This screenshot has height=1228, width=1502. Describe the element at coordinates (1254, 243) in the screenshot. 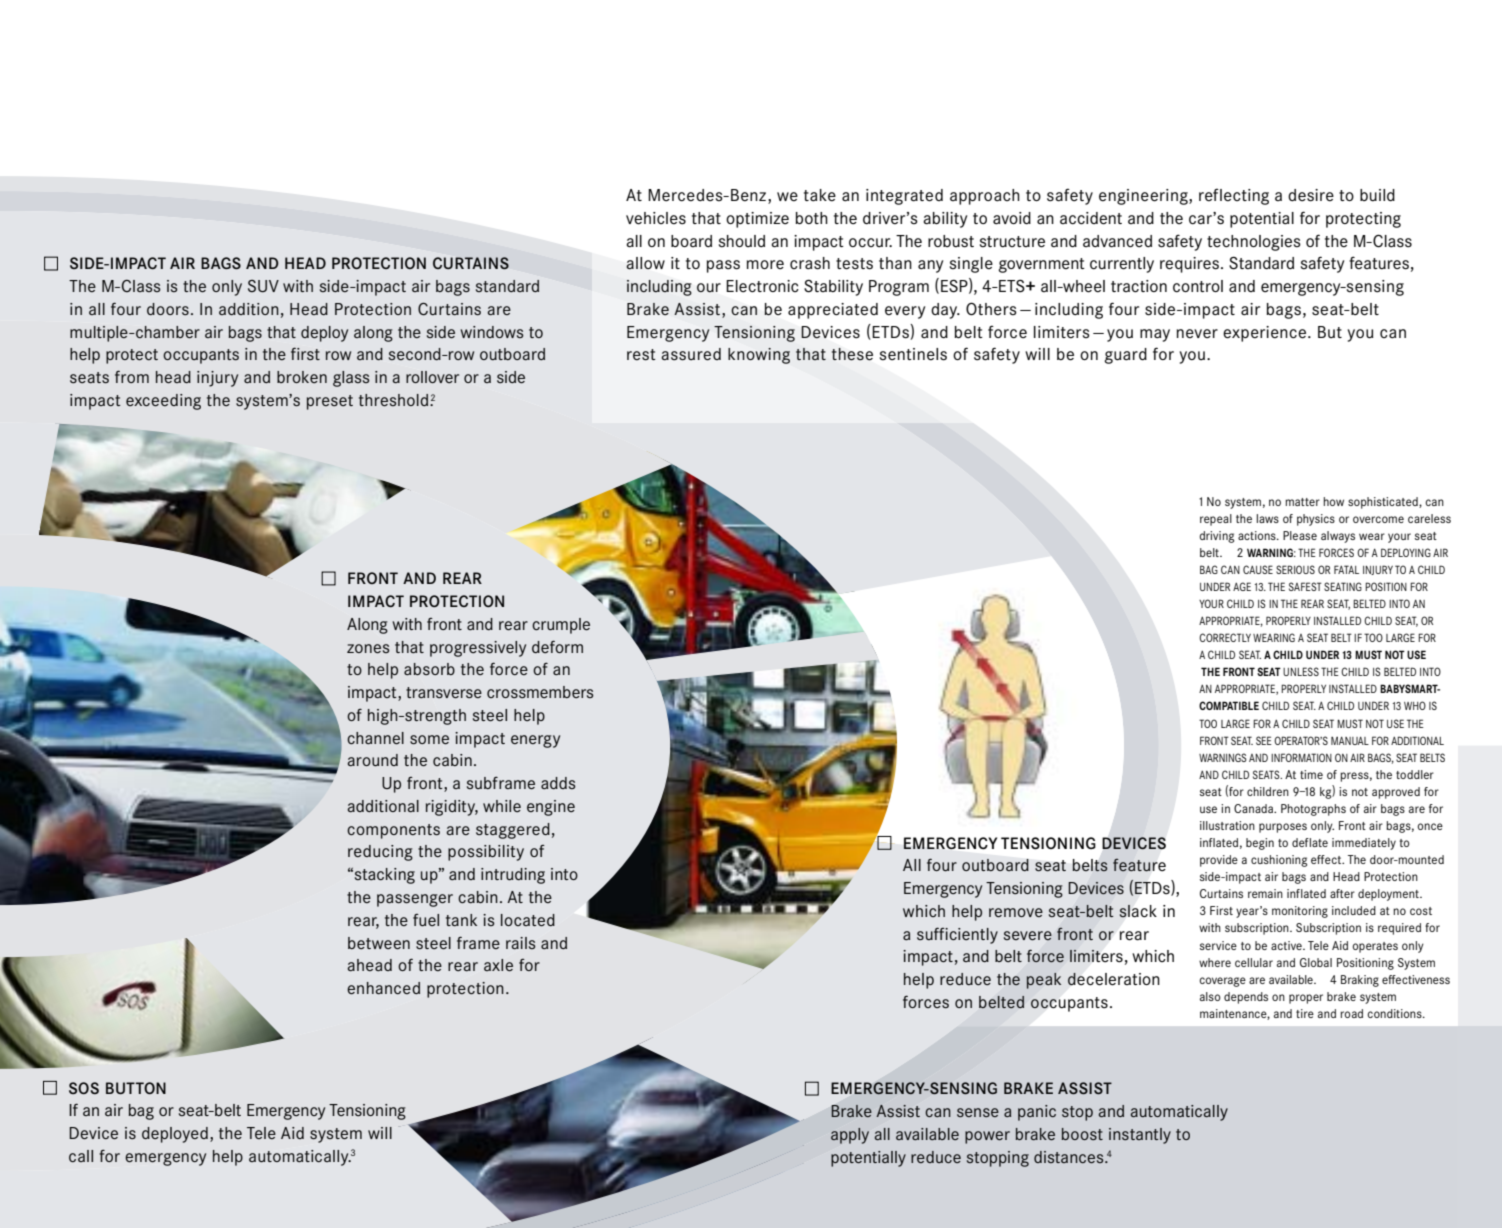

I see `technologies` at that location.
